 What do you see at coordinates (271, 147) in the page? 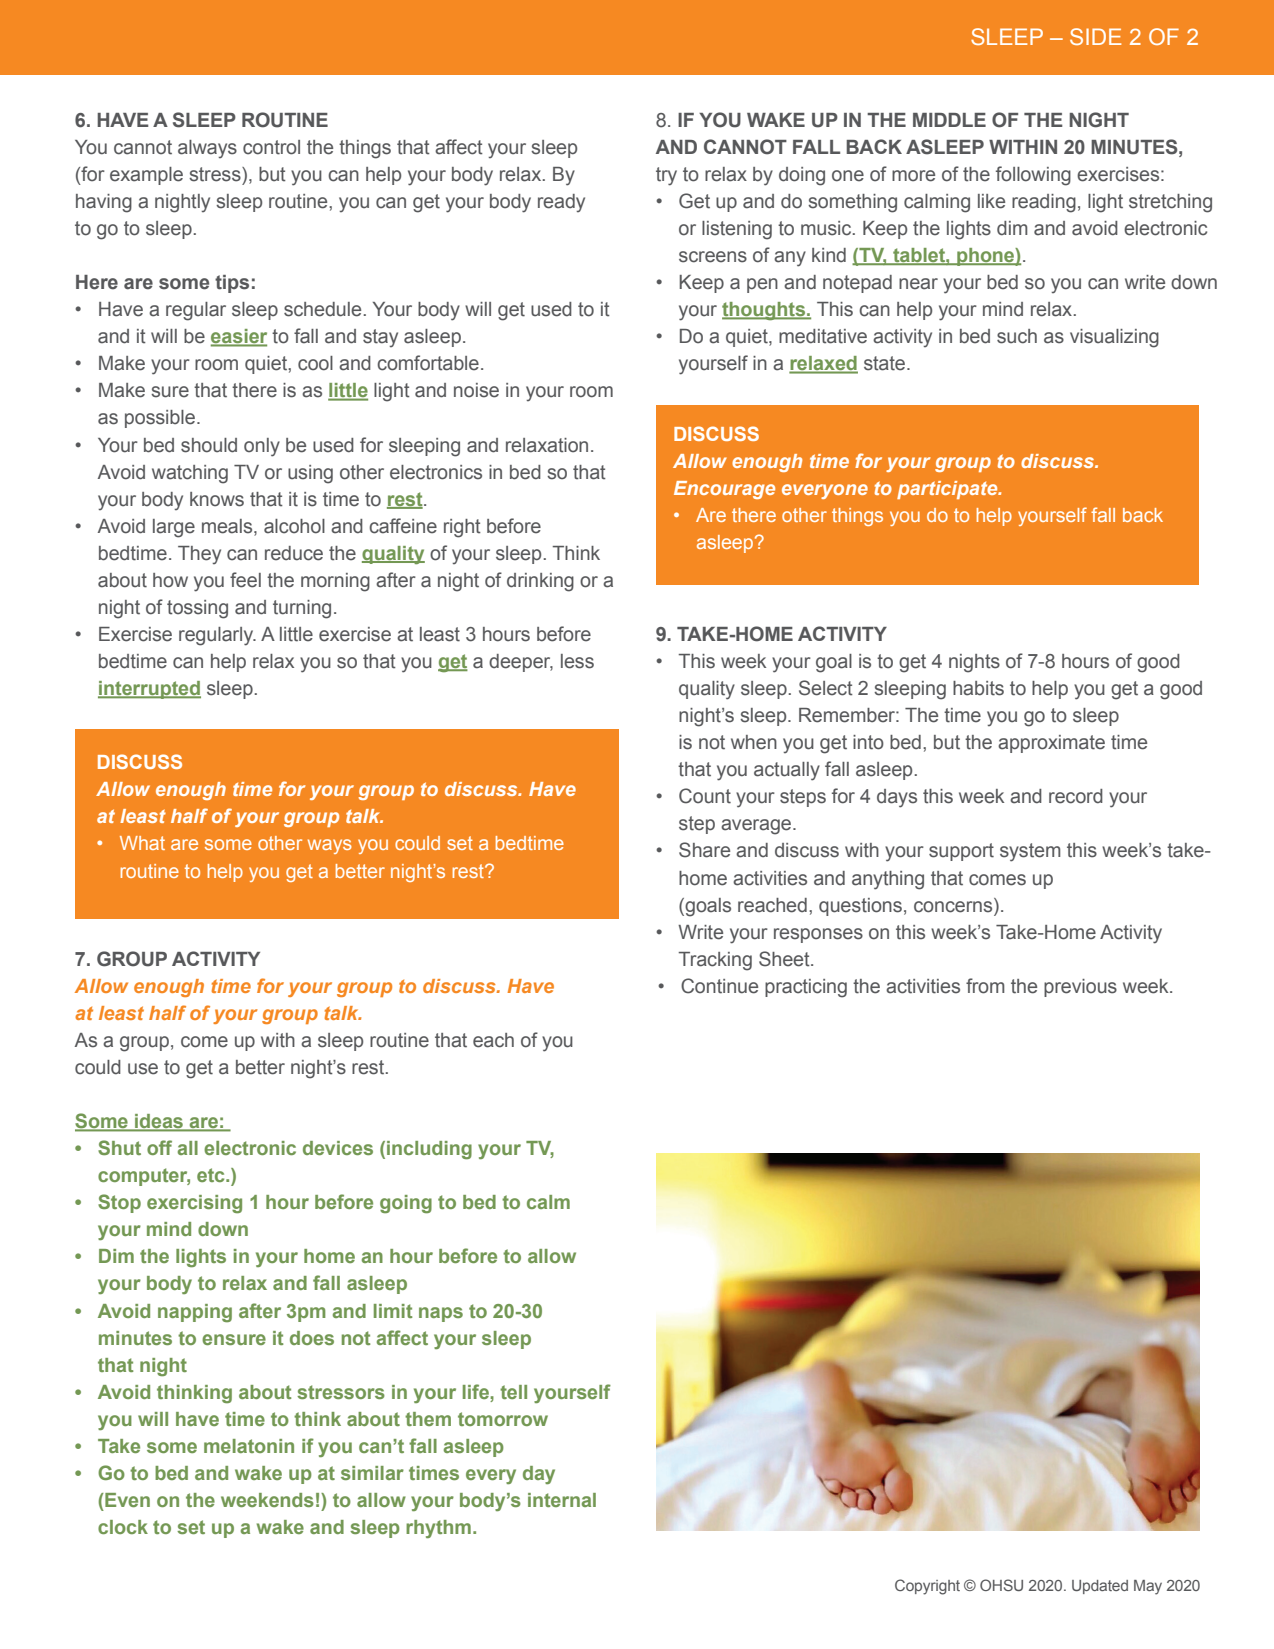
I see `control` at bounding box center [271, 147].
